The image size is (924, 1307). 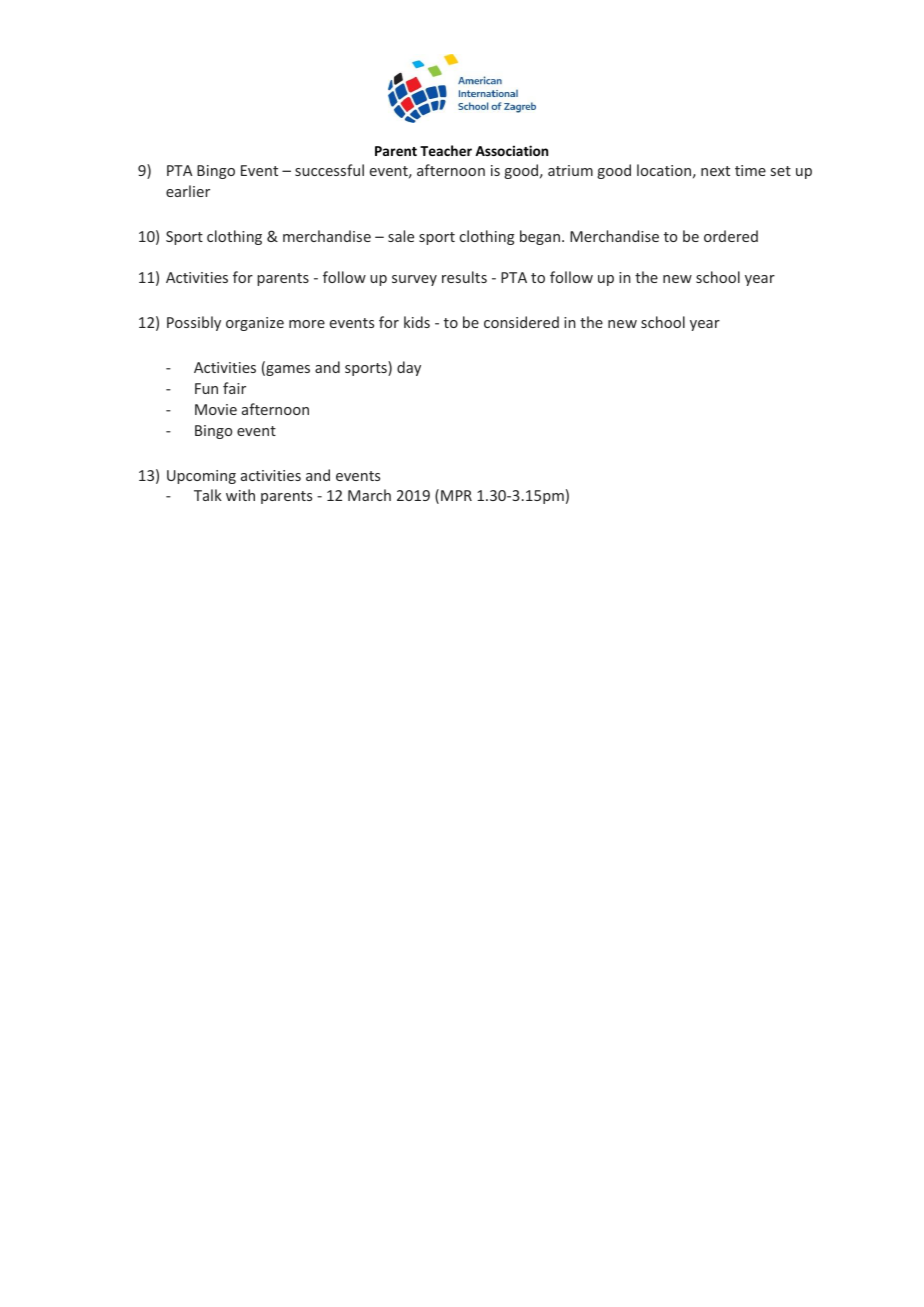 I want to click on considered, so click(x=521, y=322).
